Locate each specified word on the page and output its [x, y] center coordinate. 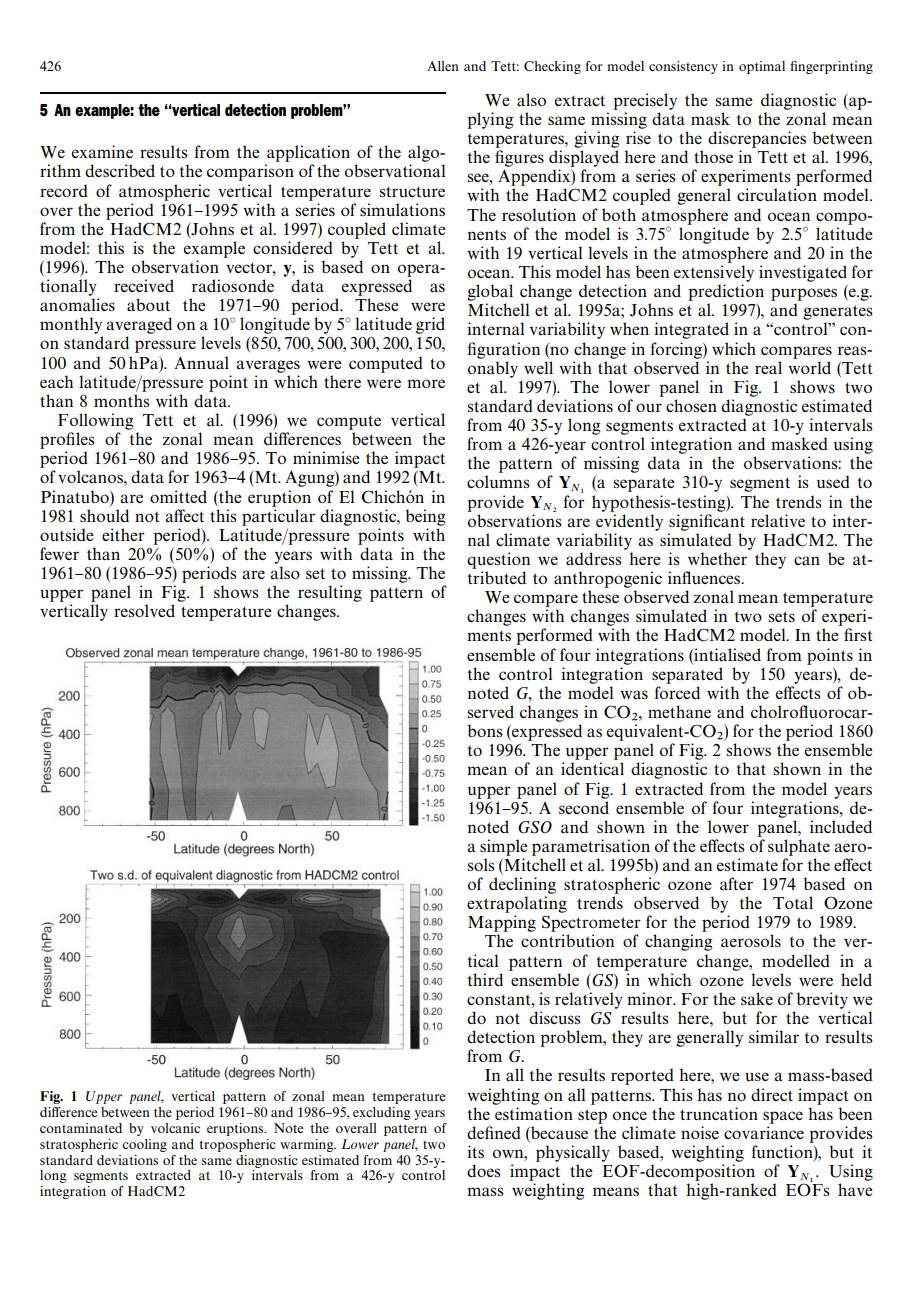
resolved [144, 610]
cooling [144, 1145]
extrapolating [517, 904]
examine [102, 151]
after [736, 883]
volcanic [175, 1128]
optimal [762, 67]
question [498, 560]
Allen [443, 66]
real [768, 367]
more [426, 383]
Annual [201, 362]
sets [782, 616]
